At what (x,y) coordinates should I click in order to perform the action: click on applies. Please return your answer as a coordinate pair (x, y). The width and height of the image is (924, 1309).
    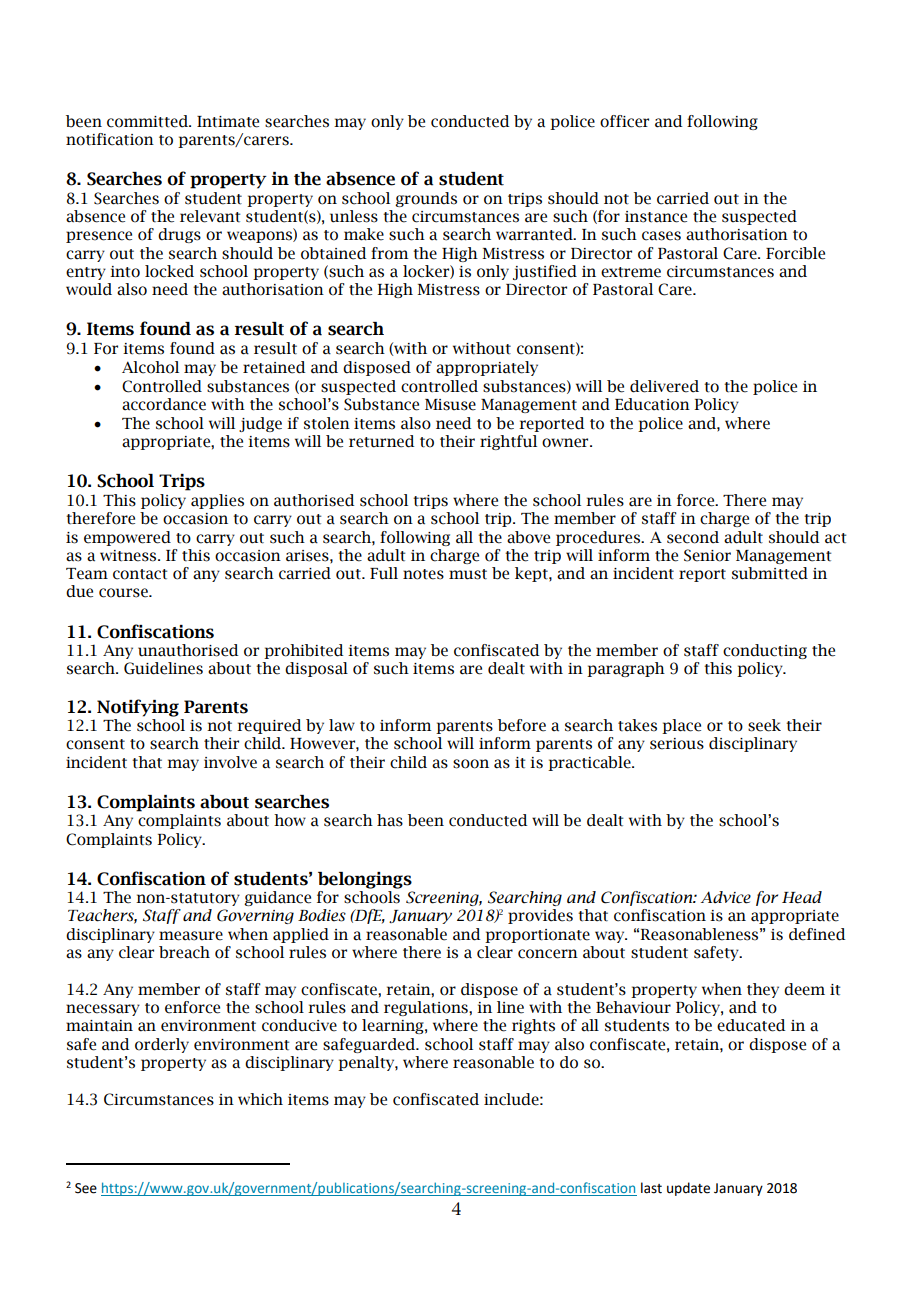
    Looking at the image, I should click on (217, 501).
